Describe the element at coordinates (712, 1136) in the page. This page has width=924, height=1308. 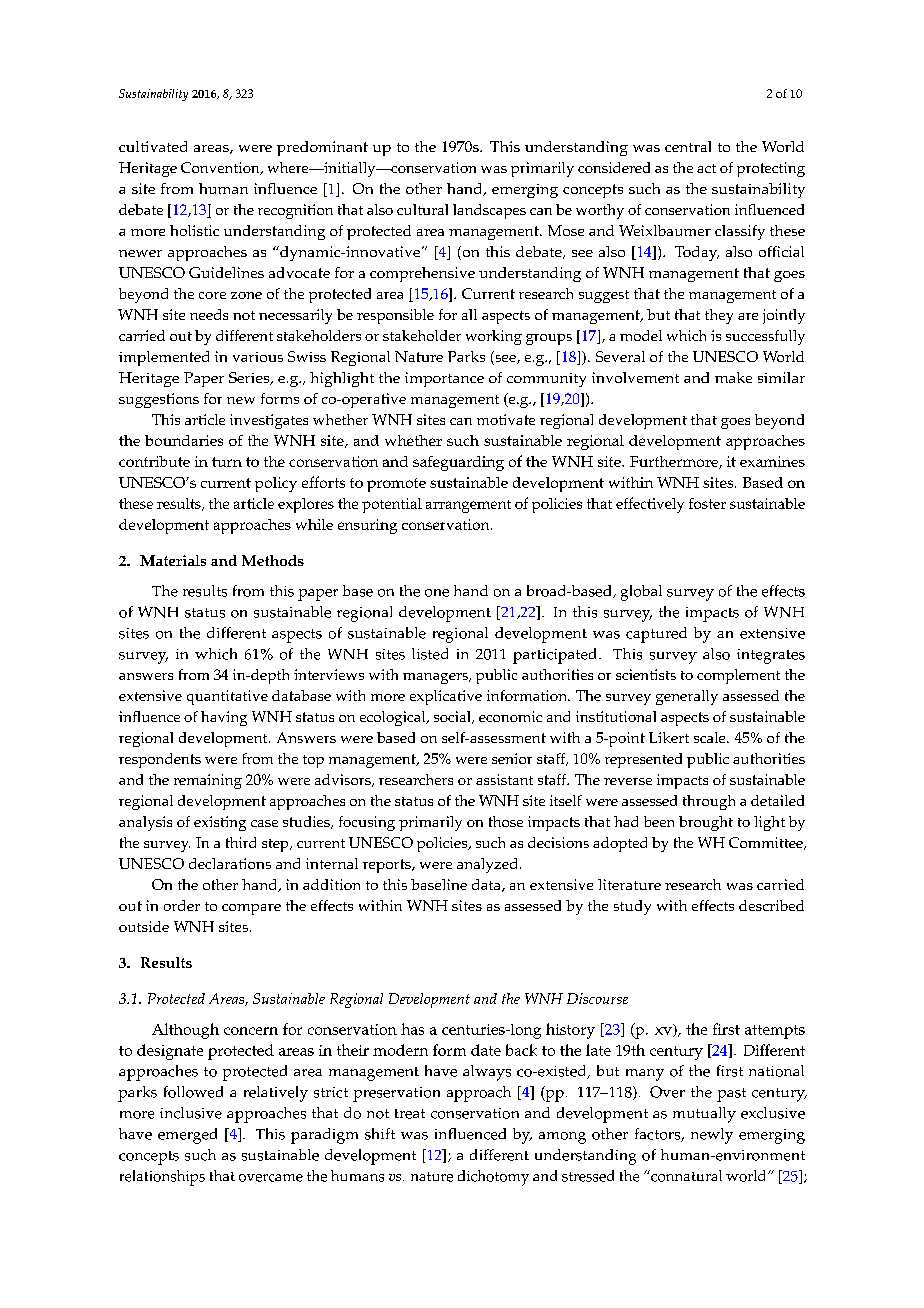
I see `newly` at that location.
